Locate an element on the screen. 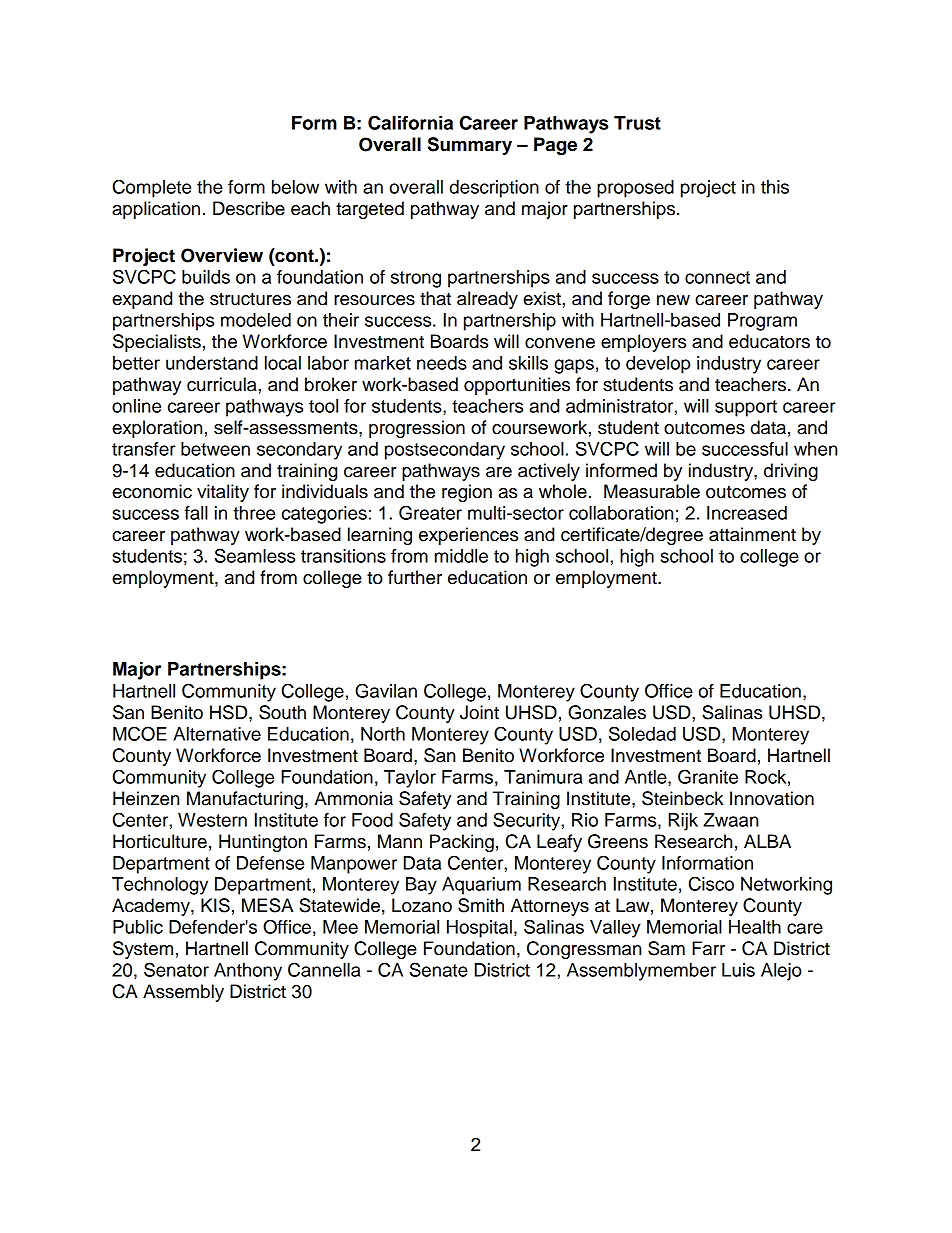  further is located at coordinates (415, 577).
